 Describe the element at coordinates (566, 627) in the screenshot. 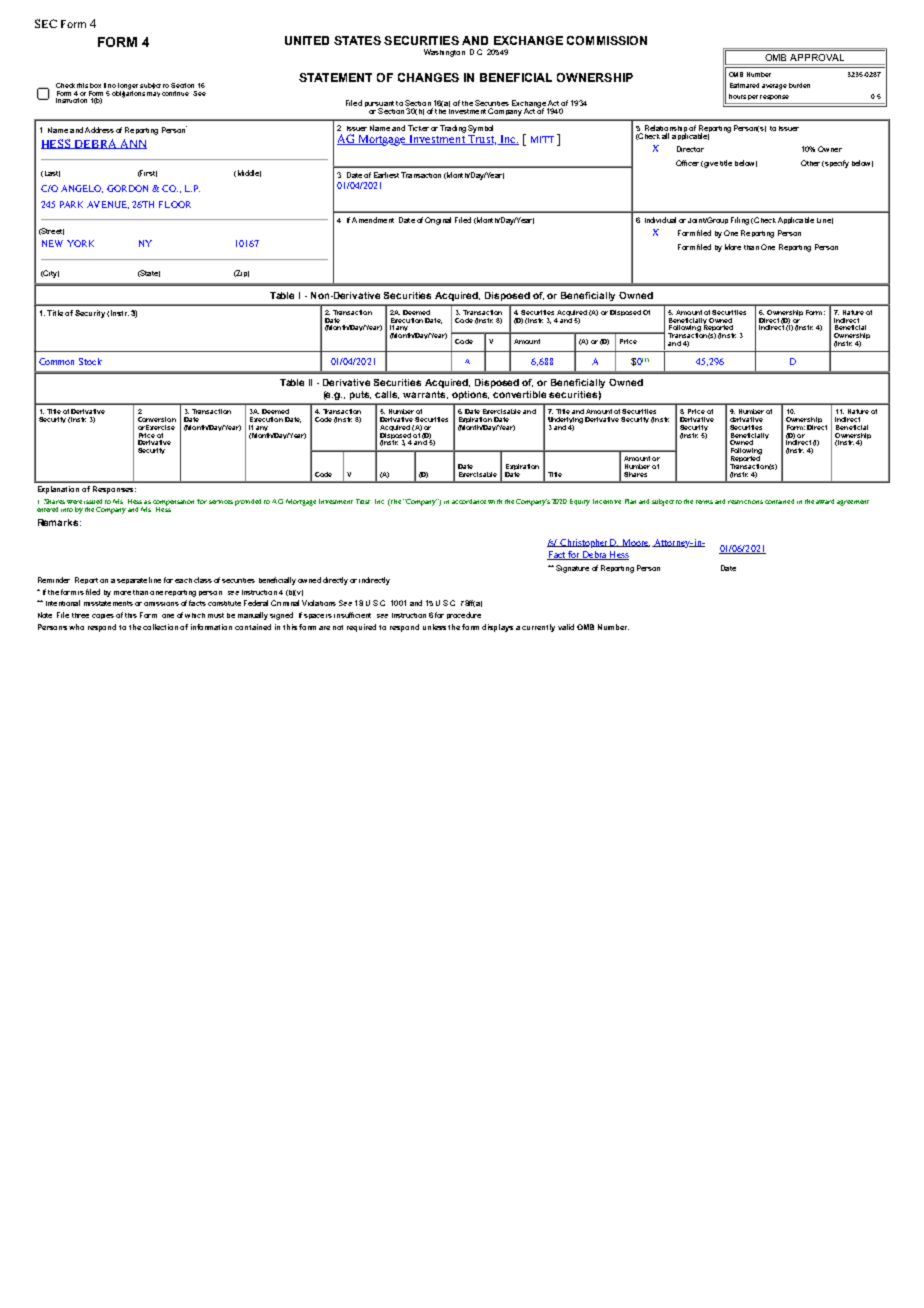

I see `valid` at that location.
